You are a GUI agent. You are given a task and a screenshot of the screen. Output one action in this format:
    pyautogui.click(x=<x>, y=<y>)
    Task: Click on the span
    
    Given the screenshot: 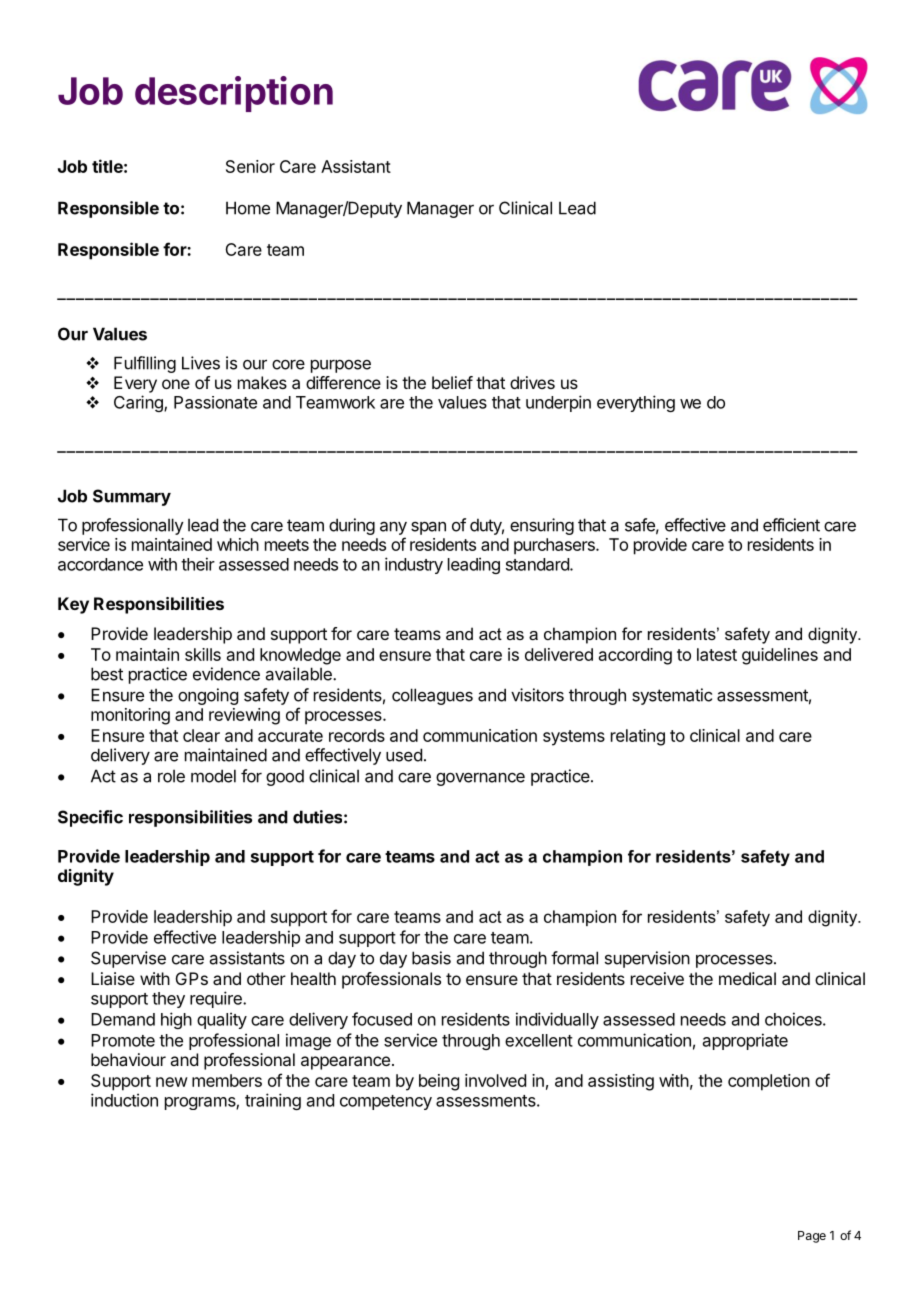 What is the action you would take?
    pyautogui.click(x=428, y=528)
